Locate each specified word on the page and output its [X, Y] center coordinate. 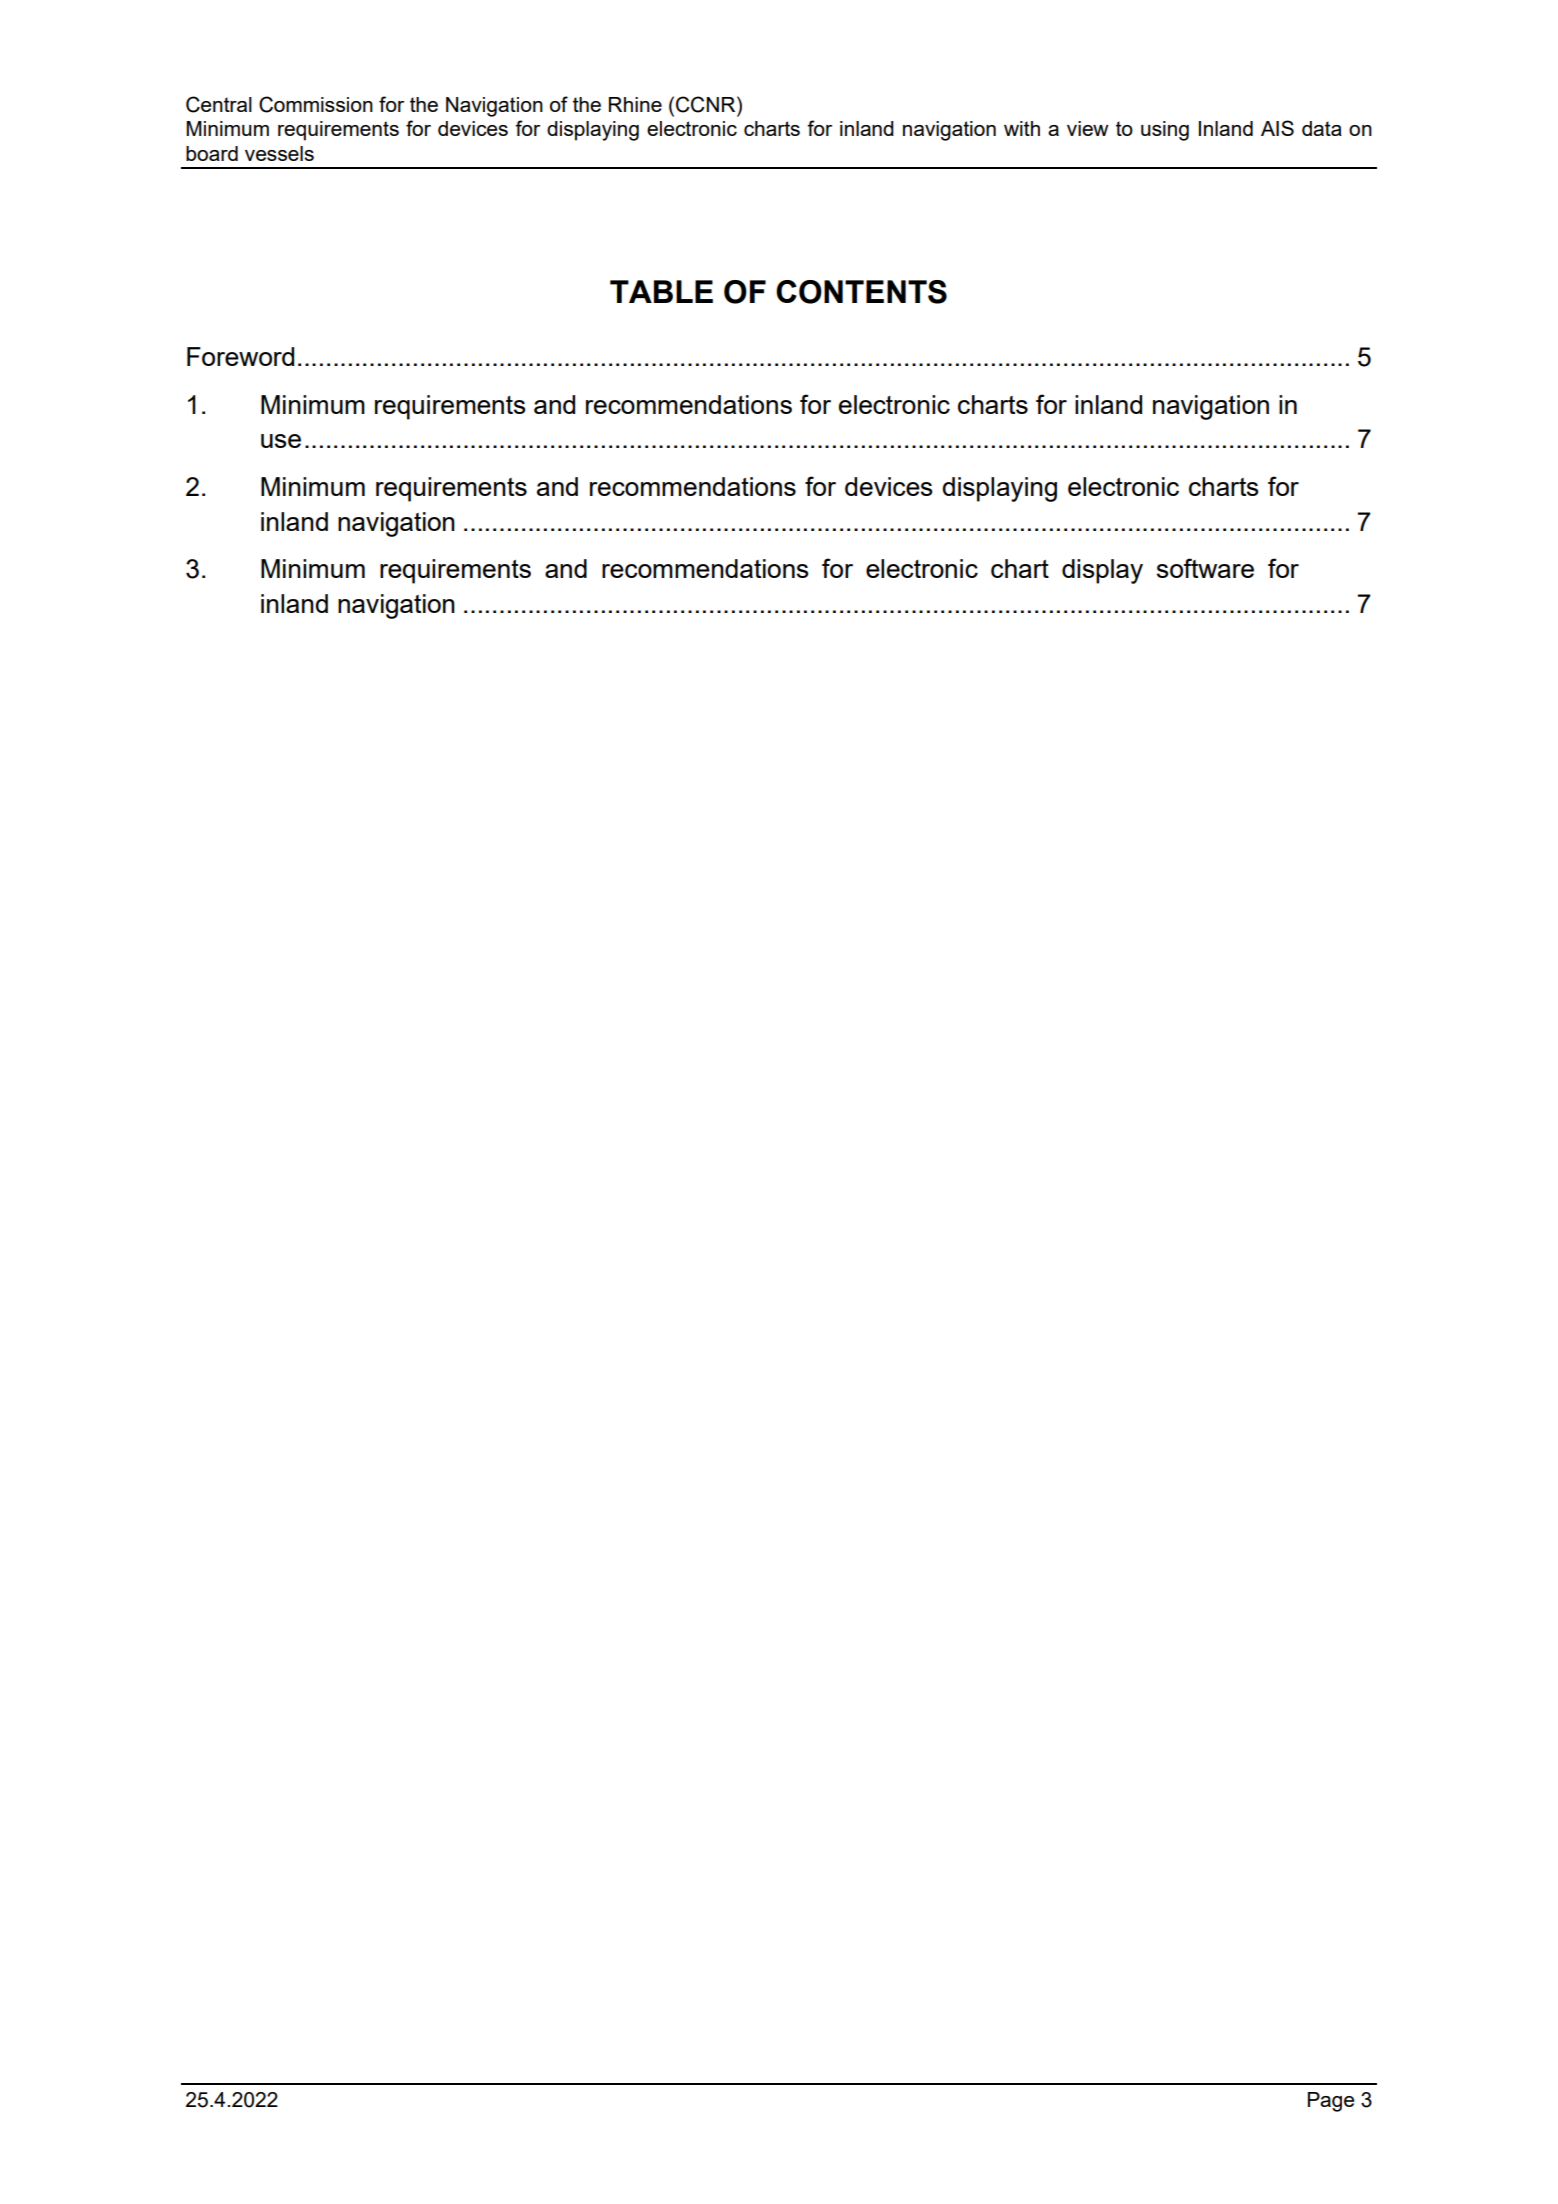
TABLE [661, 291]
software [1205, 568]
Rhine [635, 104]
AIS [1277, 128]
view [1088, 128]
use [281, 441]
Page [1331, 2102]
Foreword [240, 356]
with [1022, 128]
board [212, 153]
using [1165, 131]
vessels [279, 153]
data [1322, 128]
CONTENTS [861, 292]
